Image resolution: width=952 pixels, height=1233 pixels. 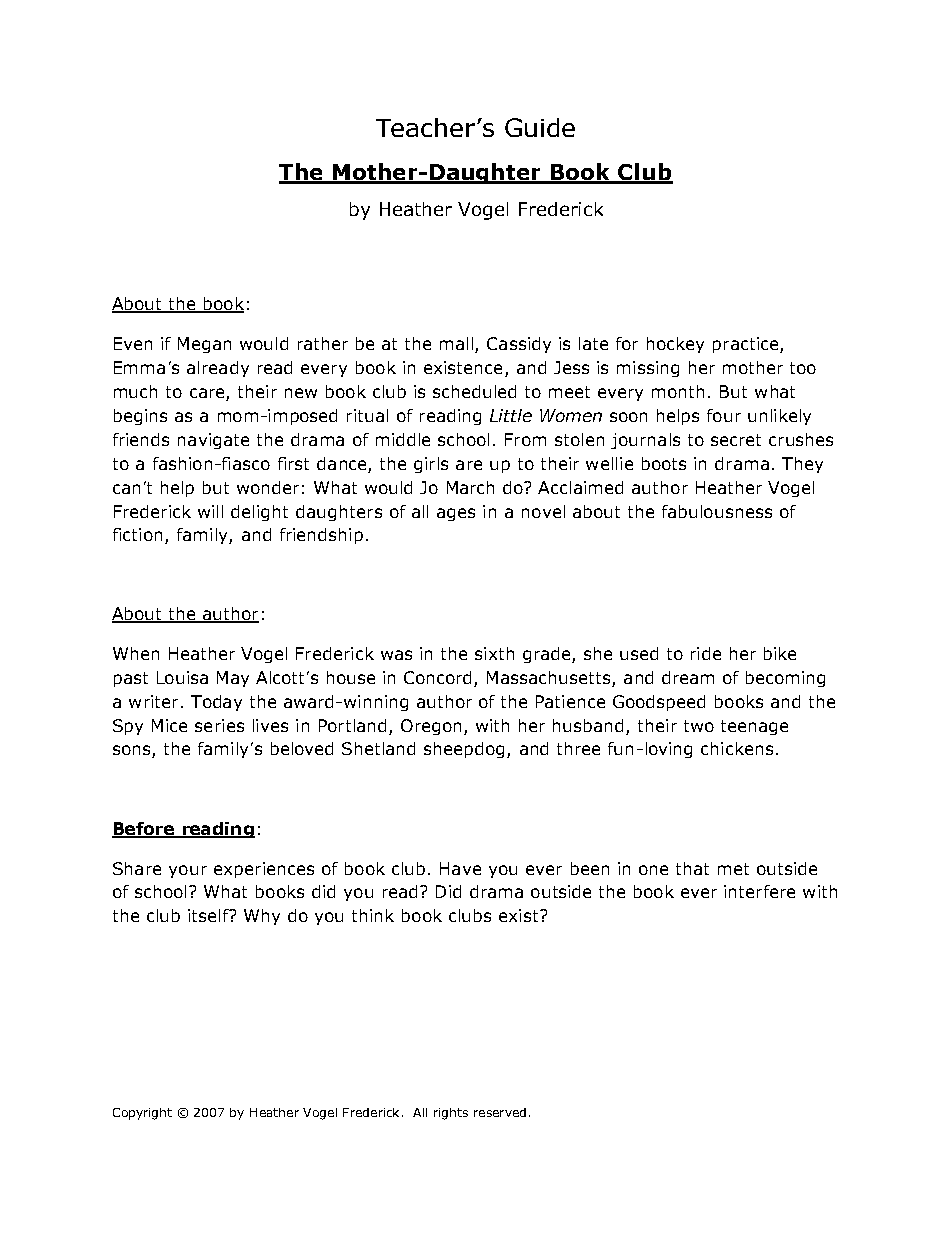 I want to click on Guide, so click(x=540, y=127).
